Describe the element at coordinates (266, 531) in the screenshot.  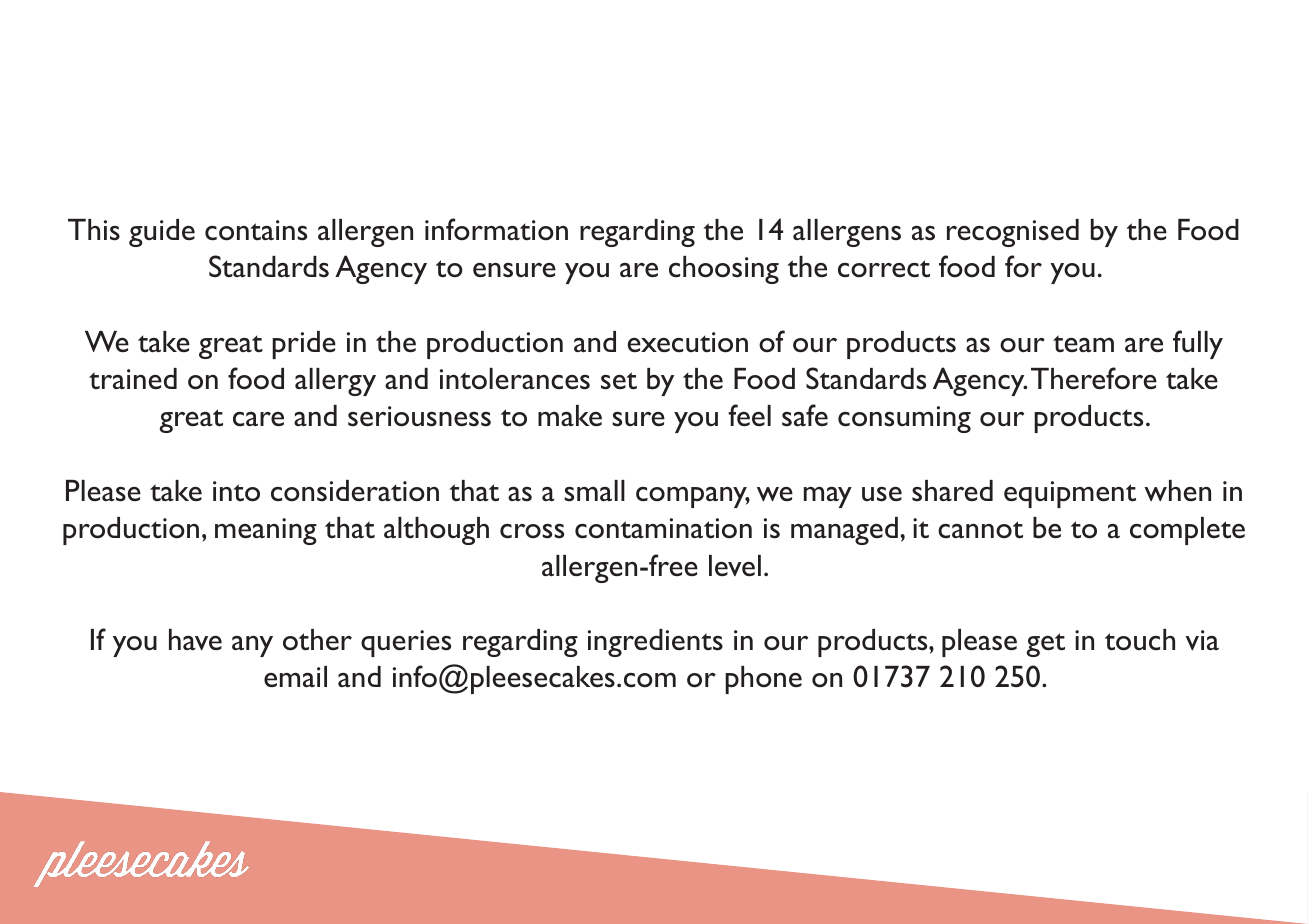
I see `meaning` at that location.
